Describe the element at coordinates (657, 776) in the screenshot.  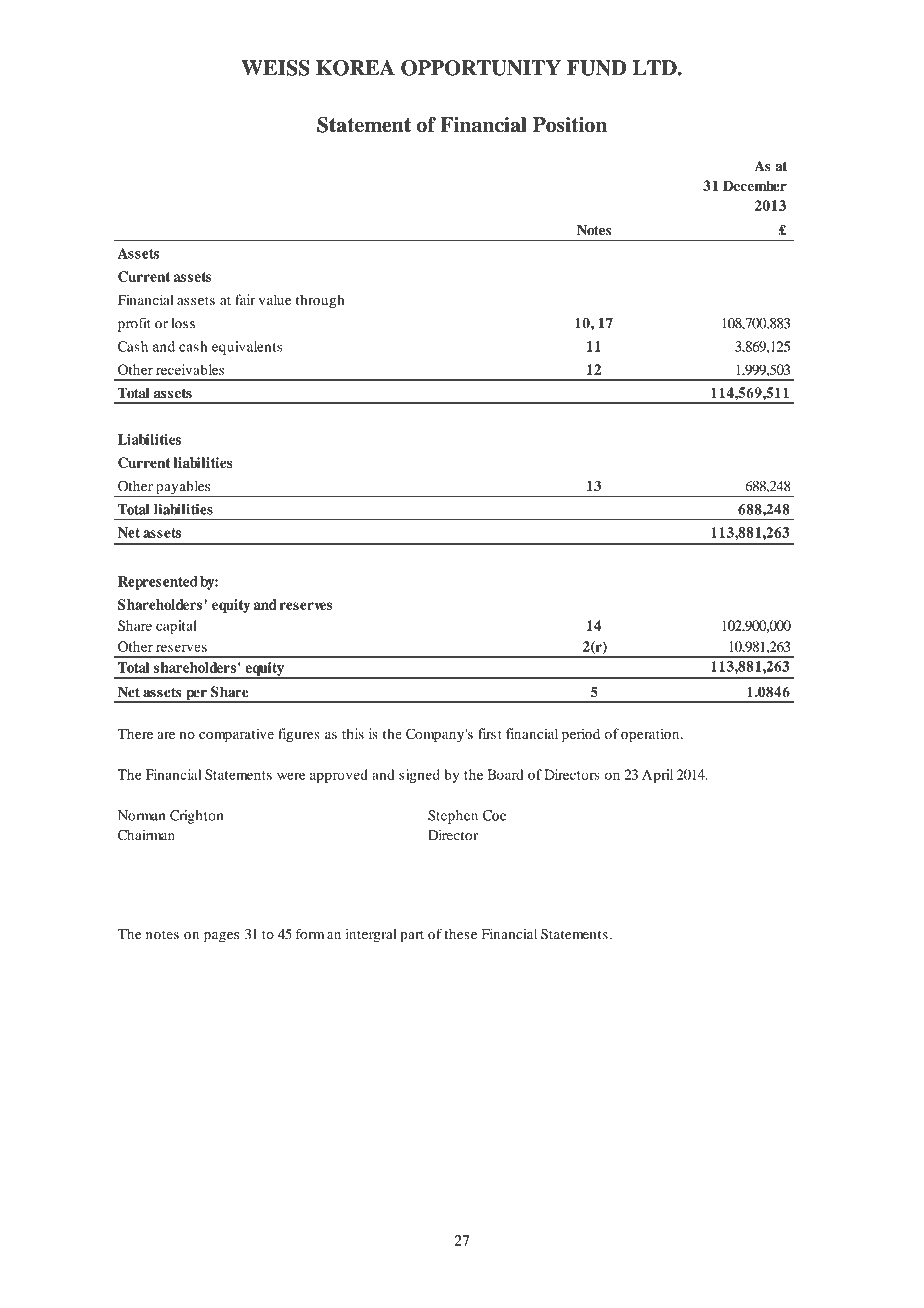
I see `April` at that location.
